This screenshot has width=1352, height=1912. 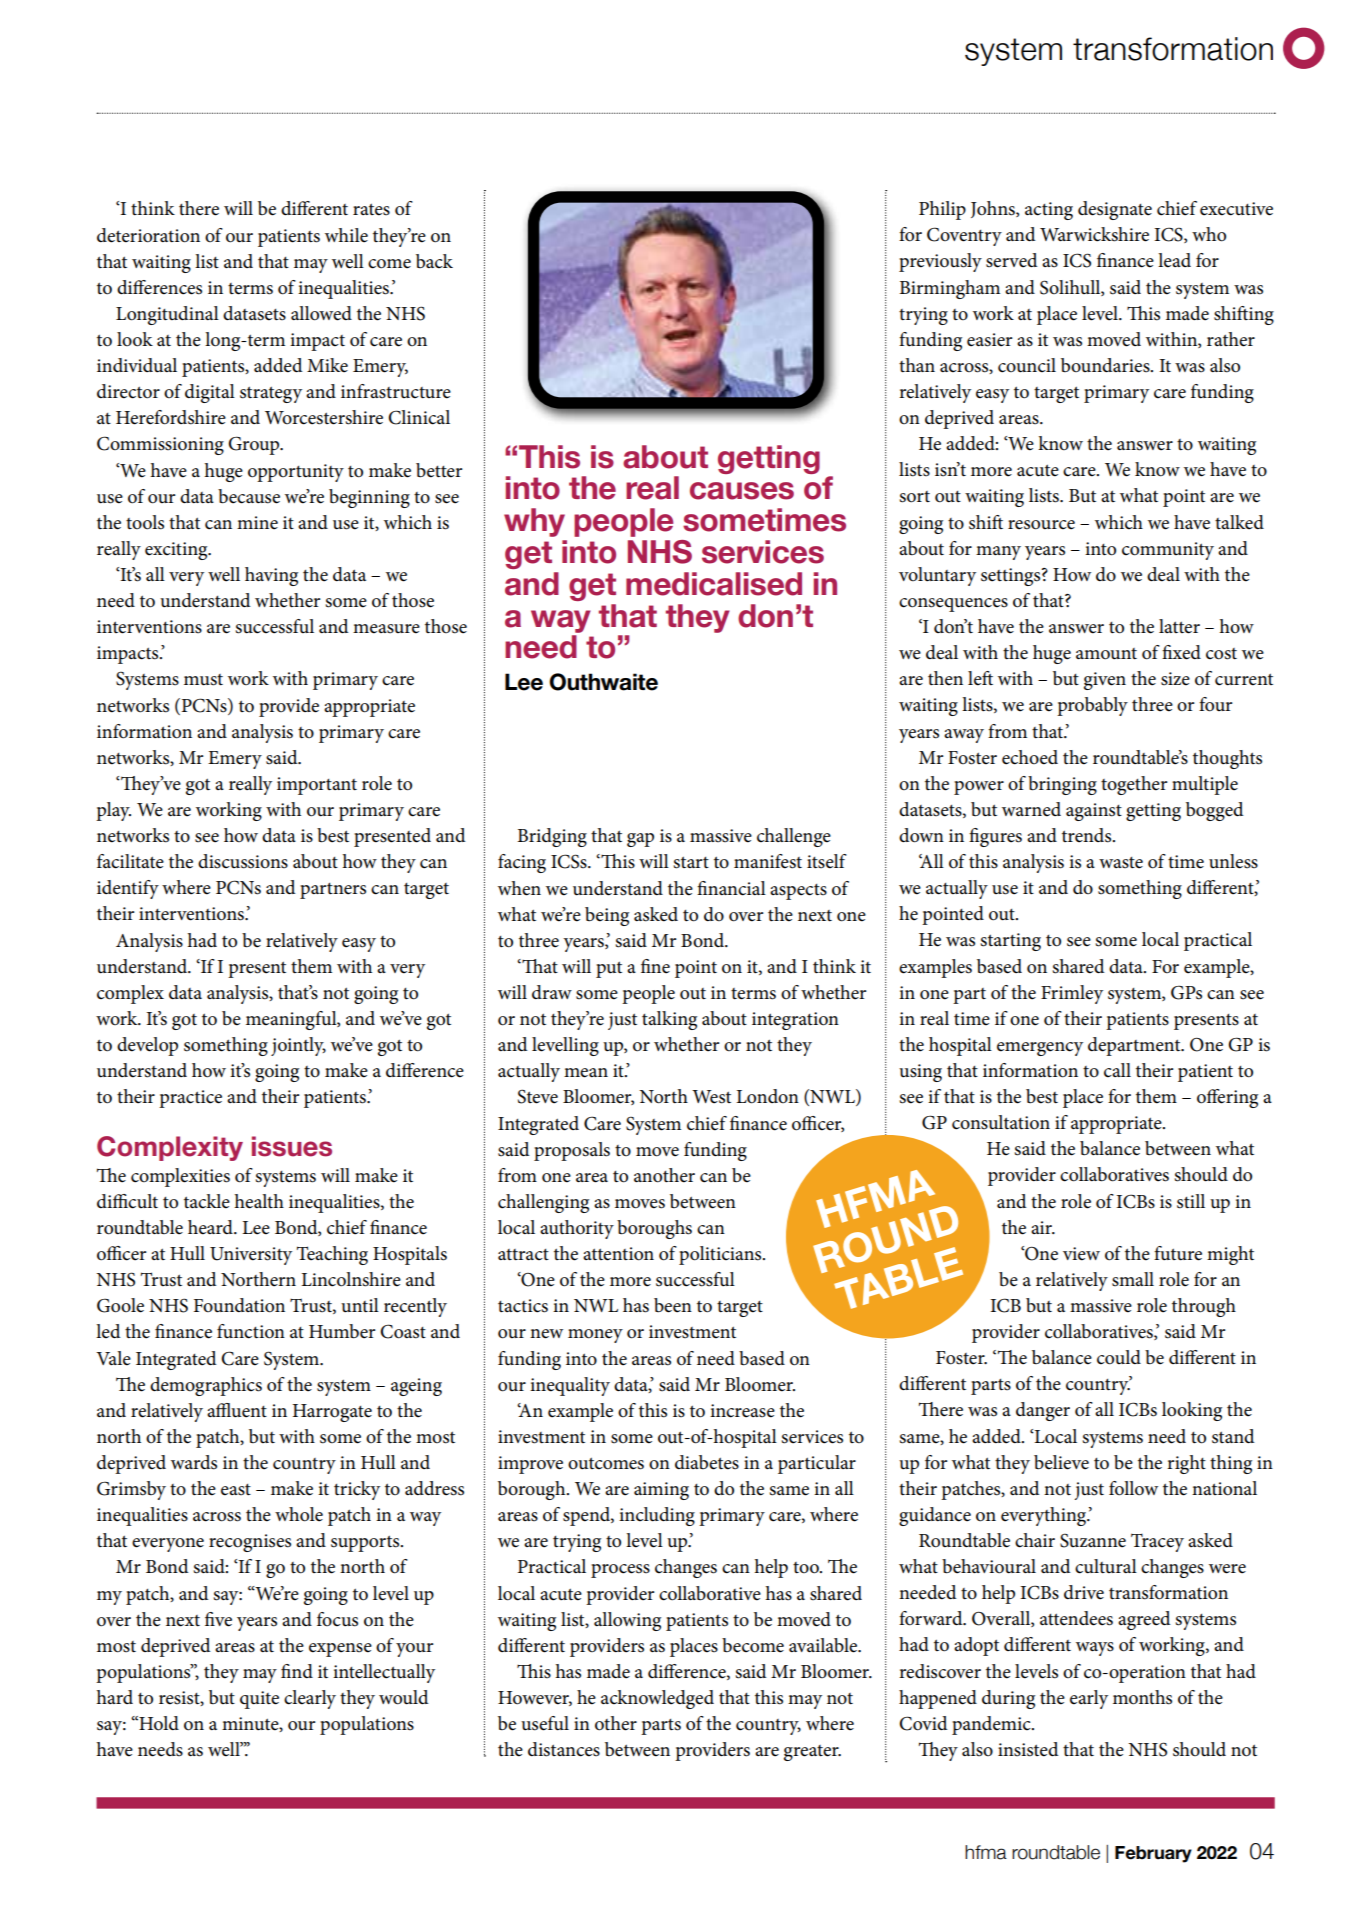 I want to click on must, so click(x=203, y=680).
